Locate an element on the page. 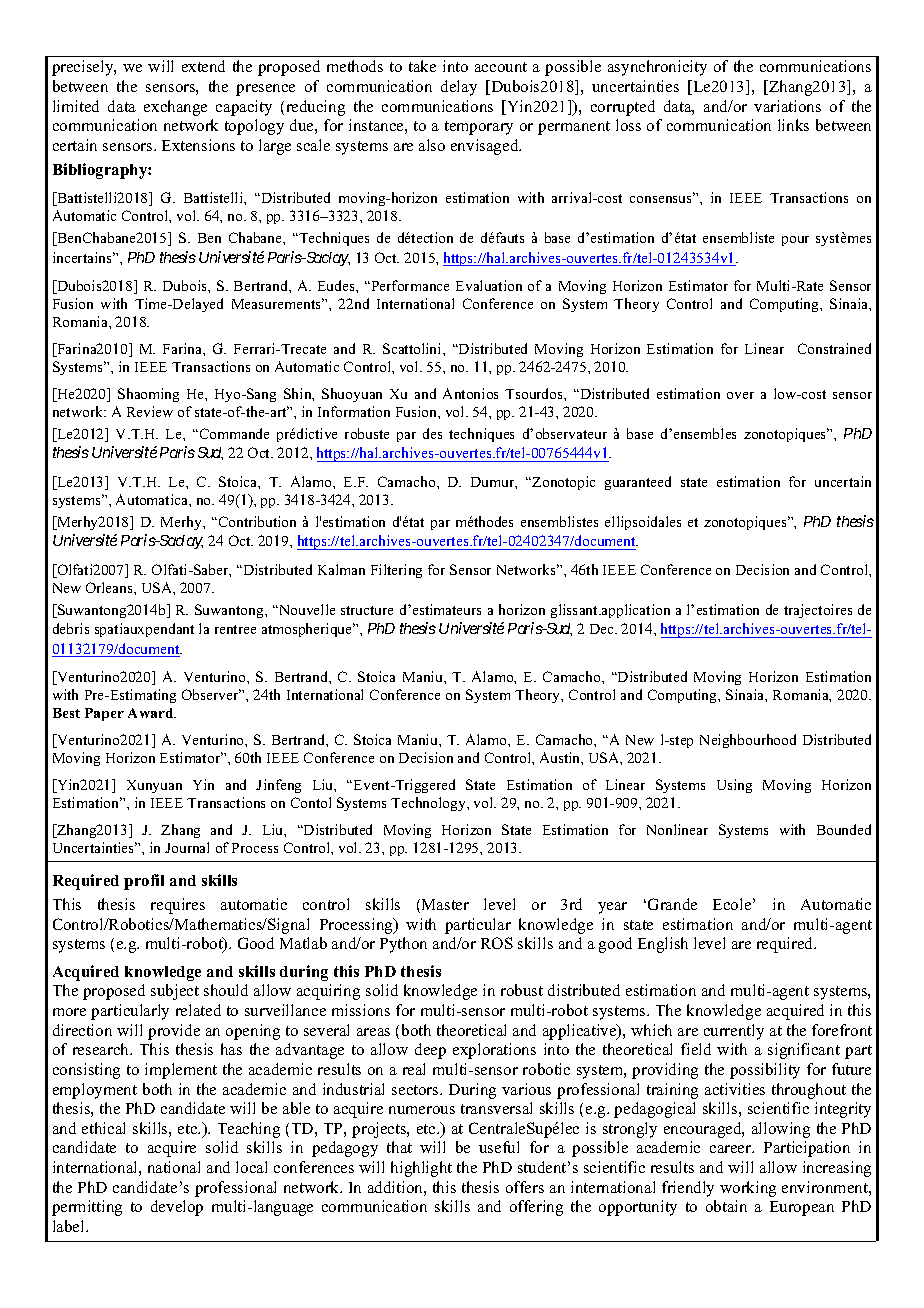 The height and width of the document is (1308, 924). Measurements is located at coordinates (278, 303).
